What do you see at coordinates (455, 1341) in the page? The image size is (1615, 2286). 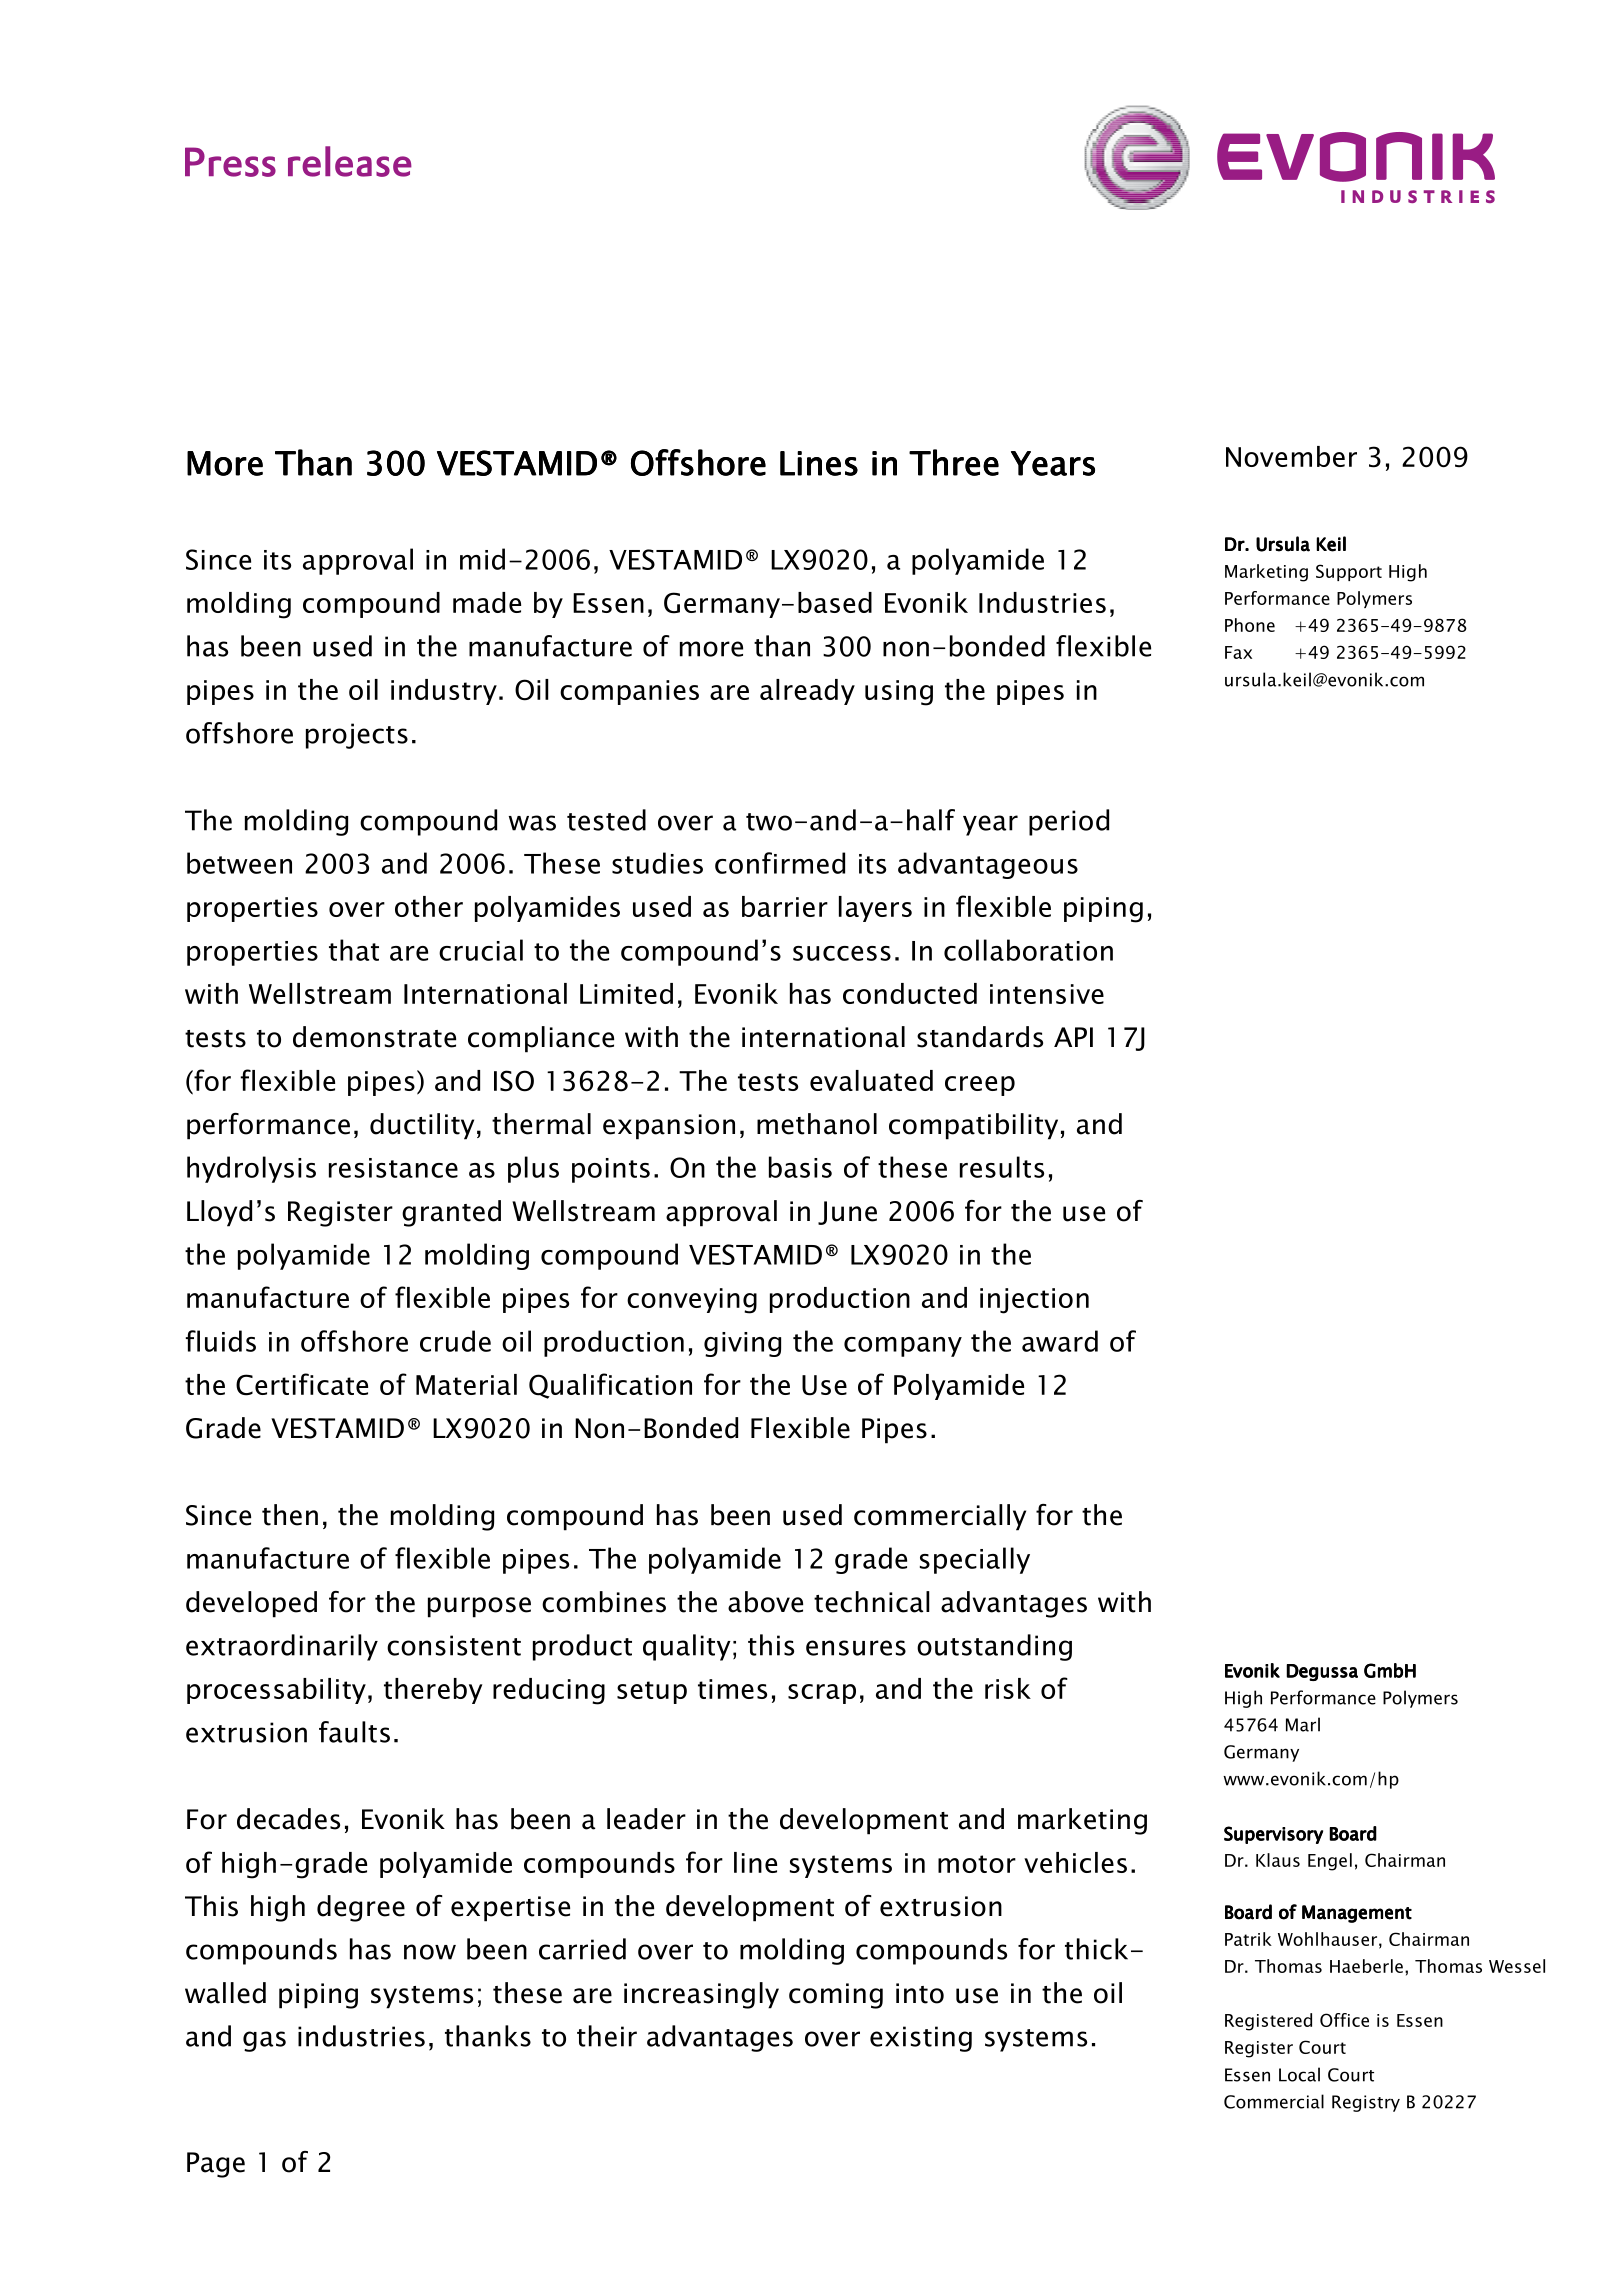 I see `crude` at bounding box center [455, 1341].
